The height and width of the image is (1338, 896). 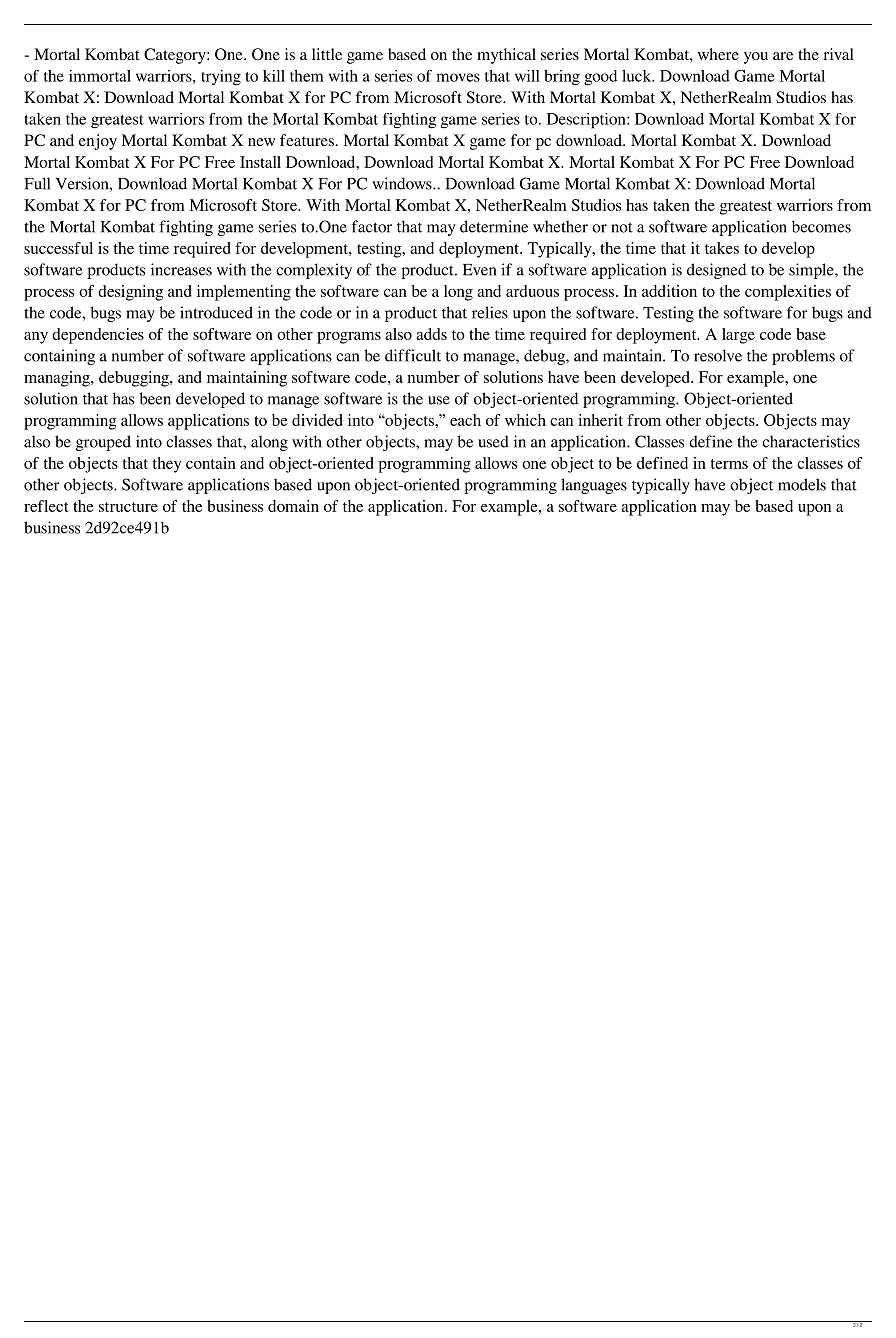 What do you see at coordinates (413, 355) in the image?
I see `difficult` at bounding box center [413, 355].
